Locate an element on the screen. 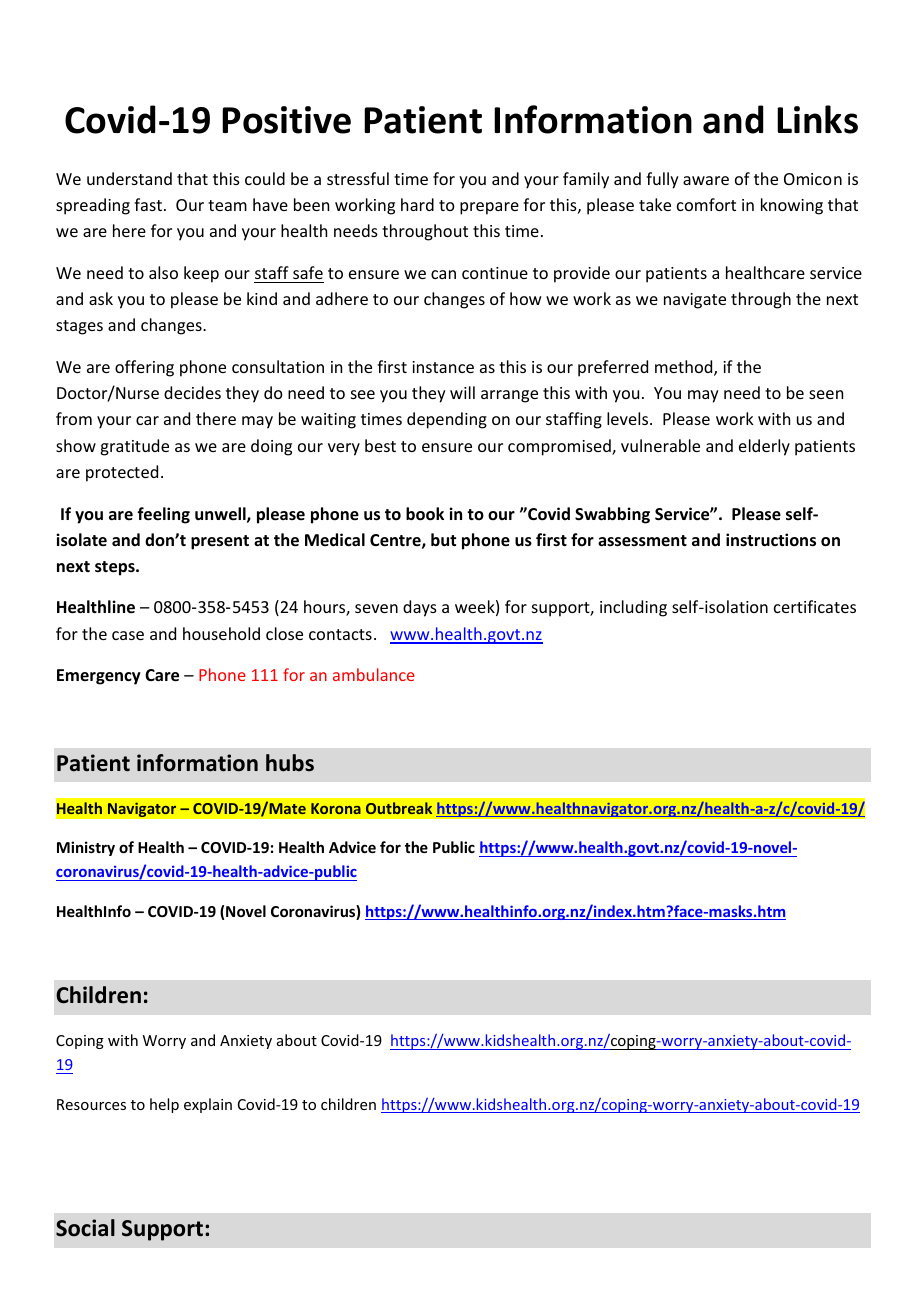  instructions is located at coordinates (771, 540).
